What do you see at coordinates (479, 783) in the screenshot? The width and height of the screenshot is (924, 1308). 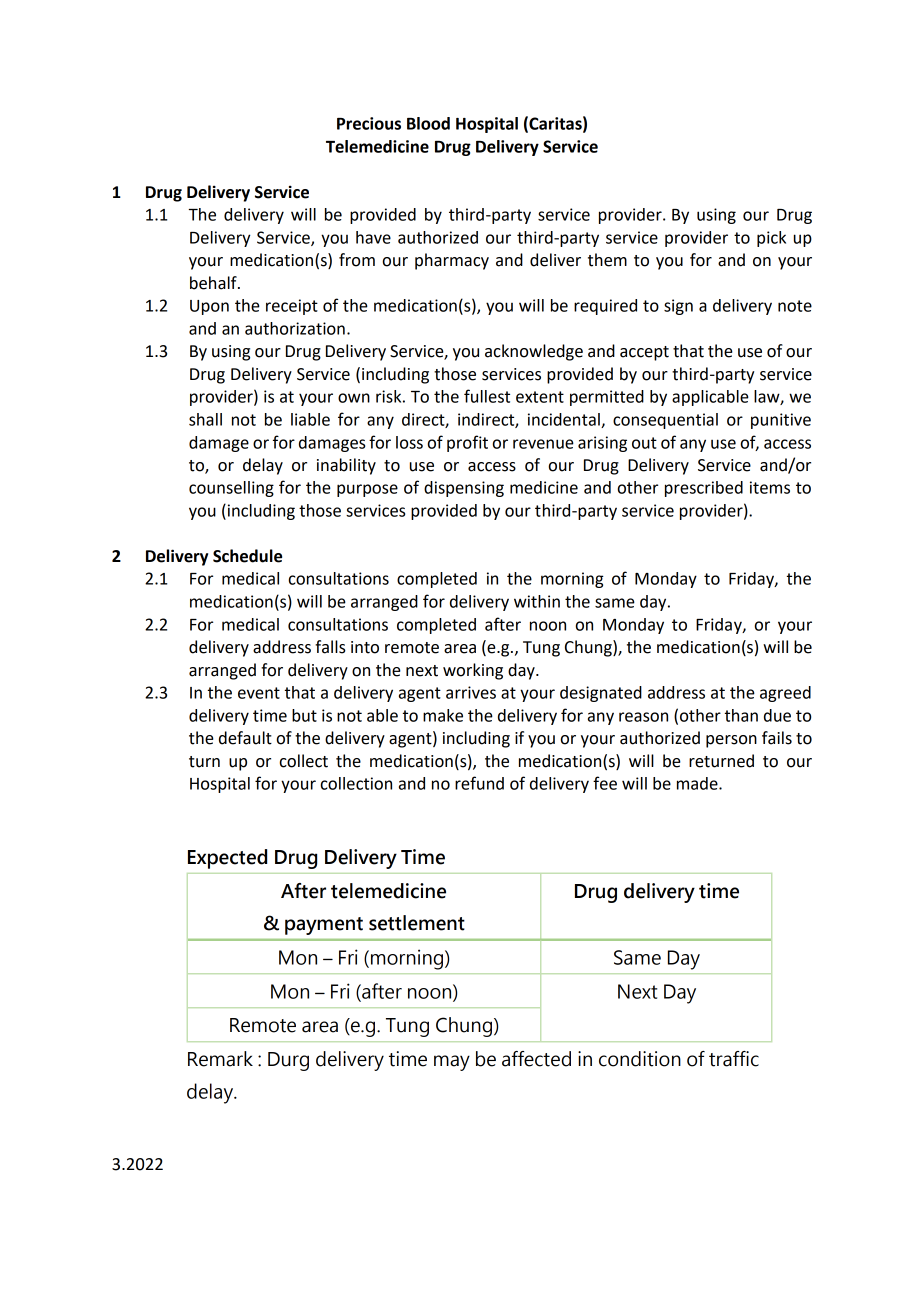 I see `refund` at bounding box center [479, 783].
